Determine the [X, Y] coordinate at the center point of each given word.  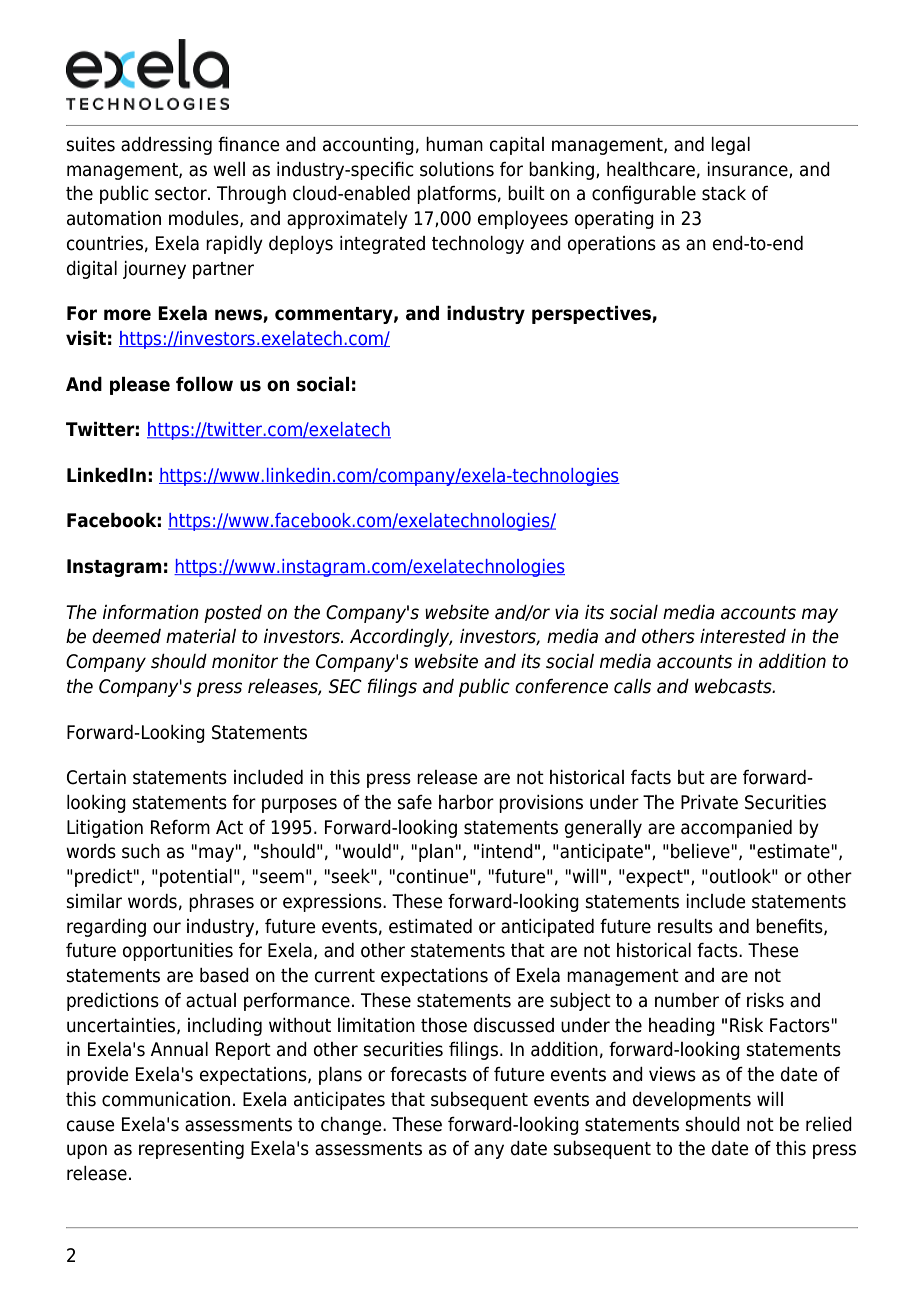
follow [204, 384]
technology [478, 245]
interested [743, 636]
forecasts [428, 1074]
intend [507, 851]
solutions [457, 169]
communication [166, 1099]
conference [561, 686]
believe [700, 851]
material [201, 636]
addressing [166, 146]
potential [196, 878]
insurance [748, 170]
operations [612, 245]
